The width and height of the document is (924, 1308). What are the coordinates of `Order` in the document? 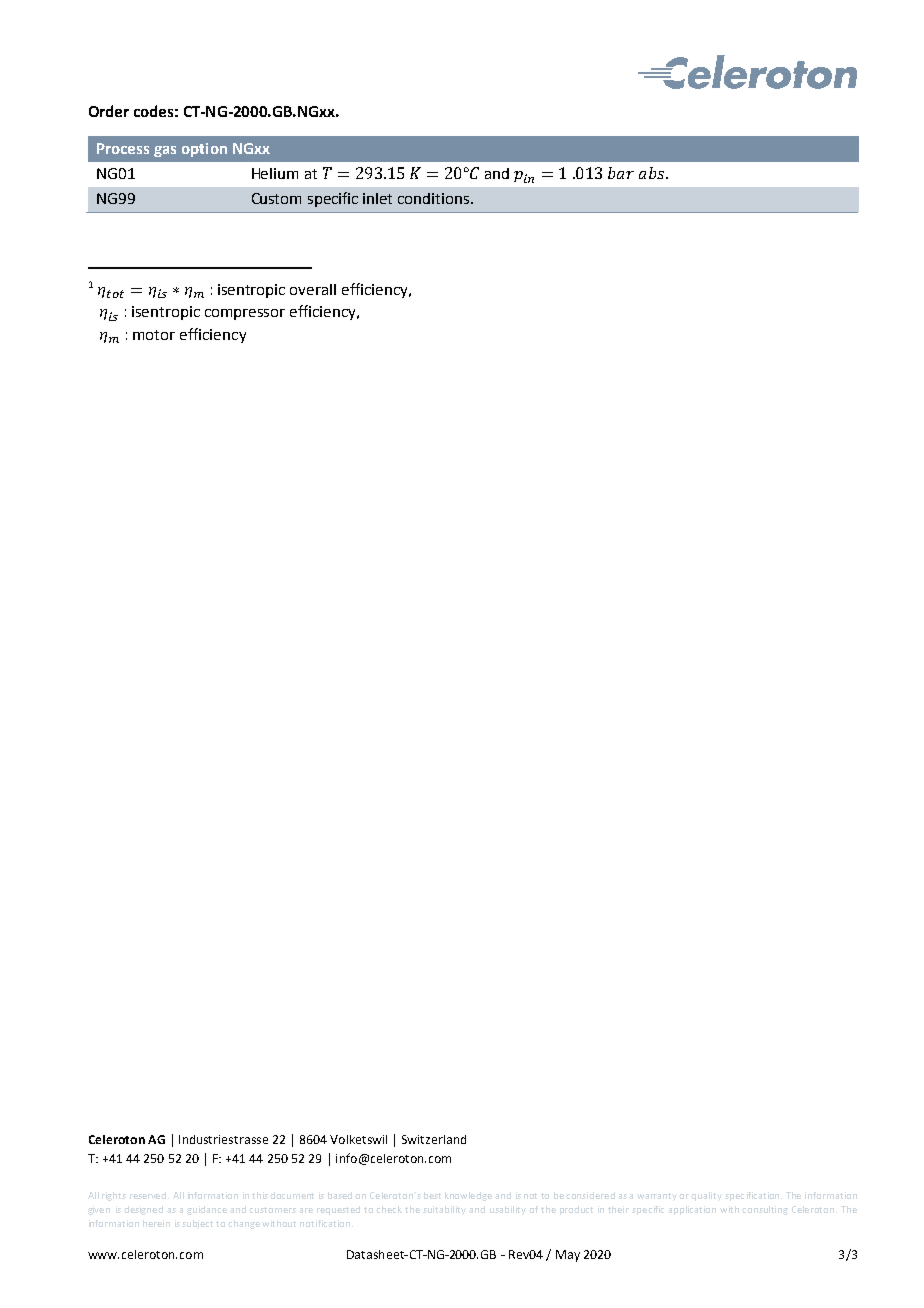 It's located at (109, 111).
